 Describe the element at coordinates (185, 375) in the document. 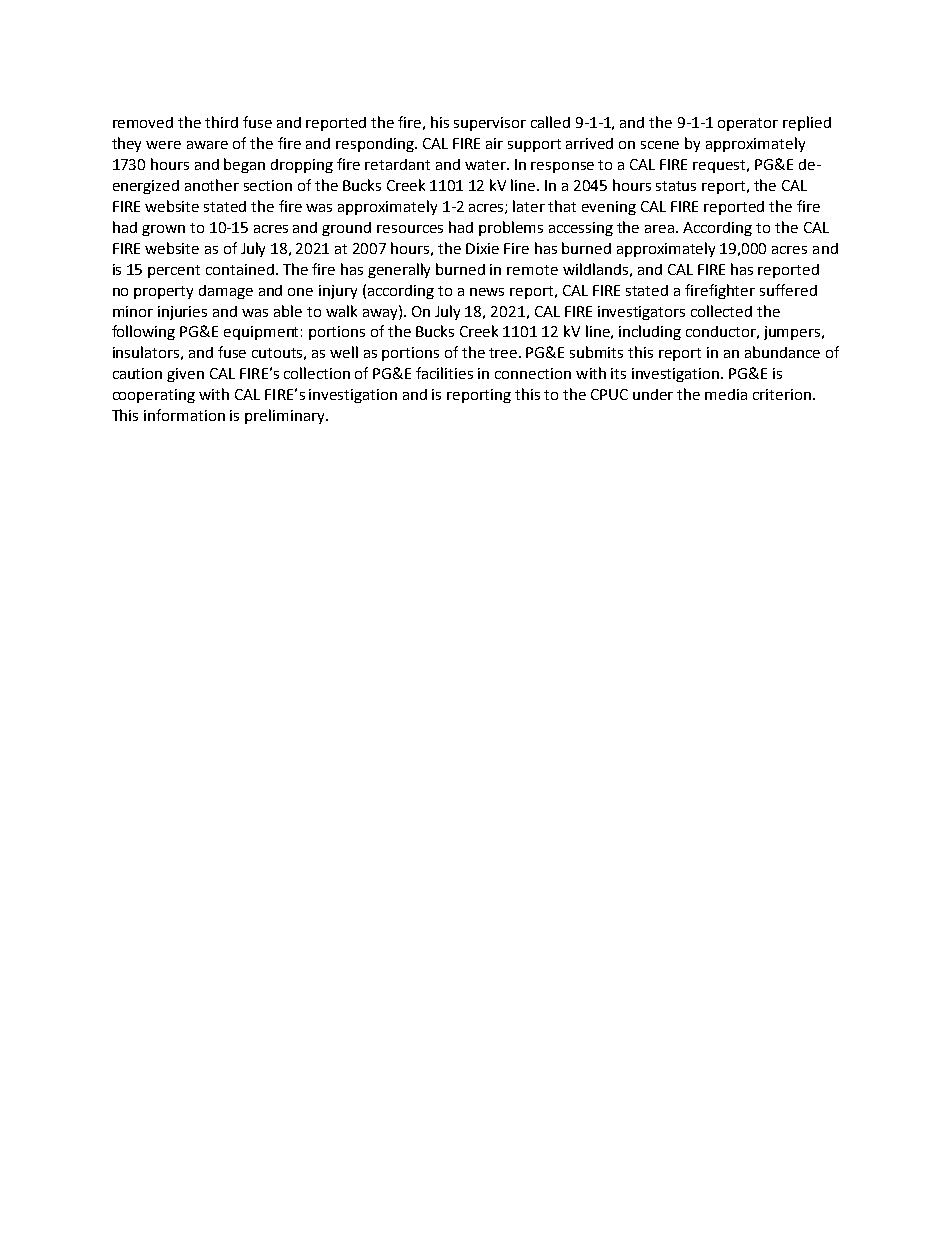

I see `given` at that location.
